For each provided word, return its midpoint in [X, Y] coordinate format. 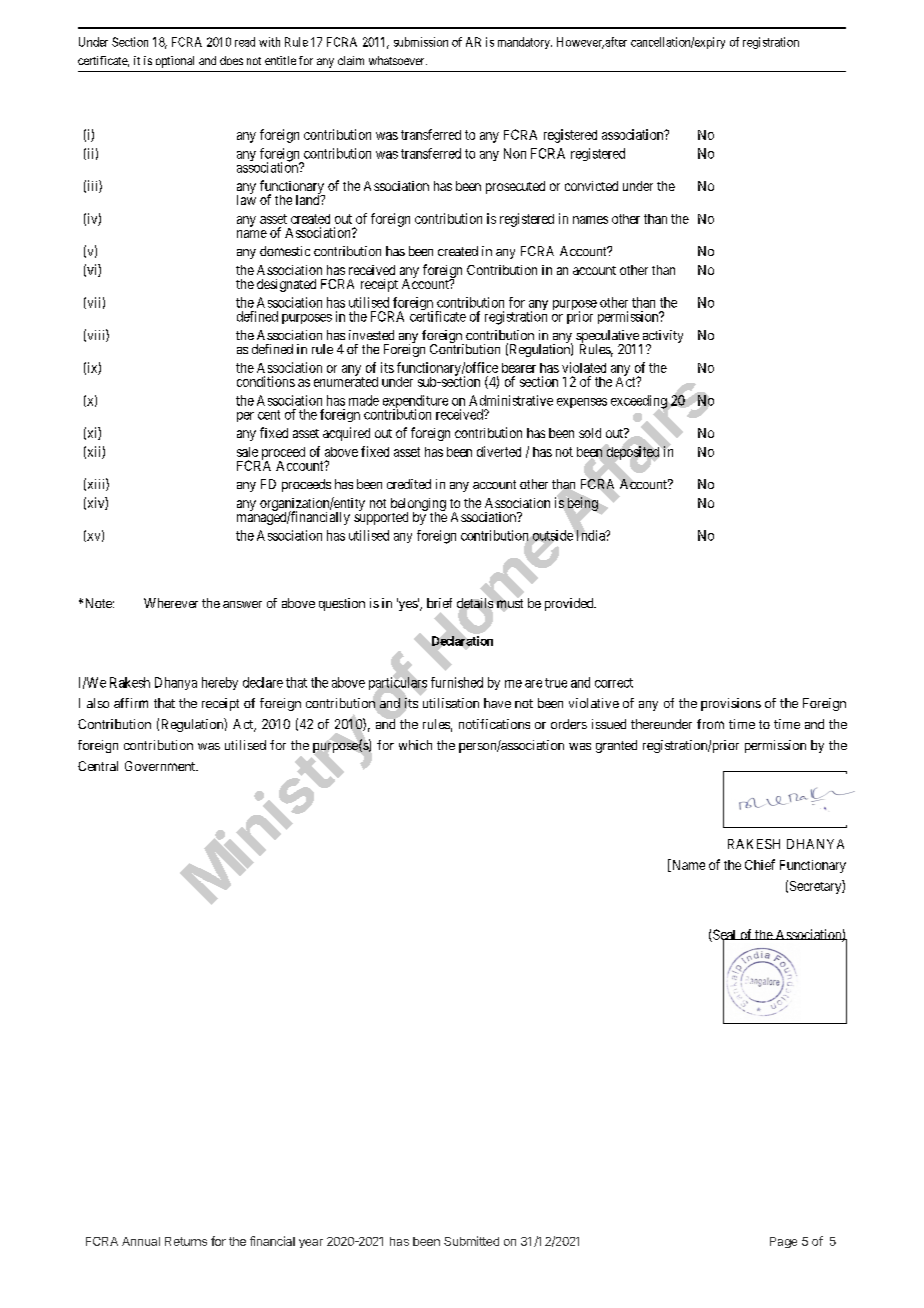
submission [421, 42]
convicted [591, 186]
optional [175, 62]
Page [783, 1242]
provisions [731, 704]
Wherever [171, 603]
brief [439, 603]
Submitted [471, 1241]
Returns [186, 1241]
